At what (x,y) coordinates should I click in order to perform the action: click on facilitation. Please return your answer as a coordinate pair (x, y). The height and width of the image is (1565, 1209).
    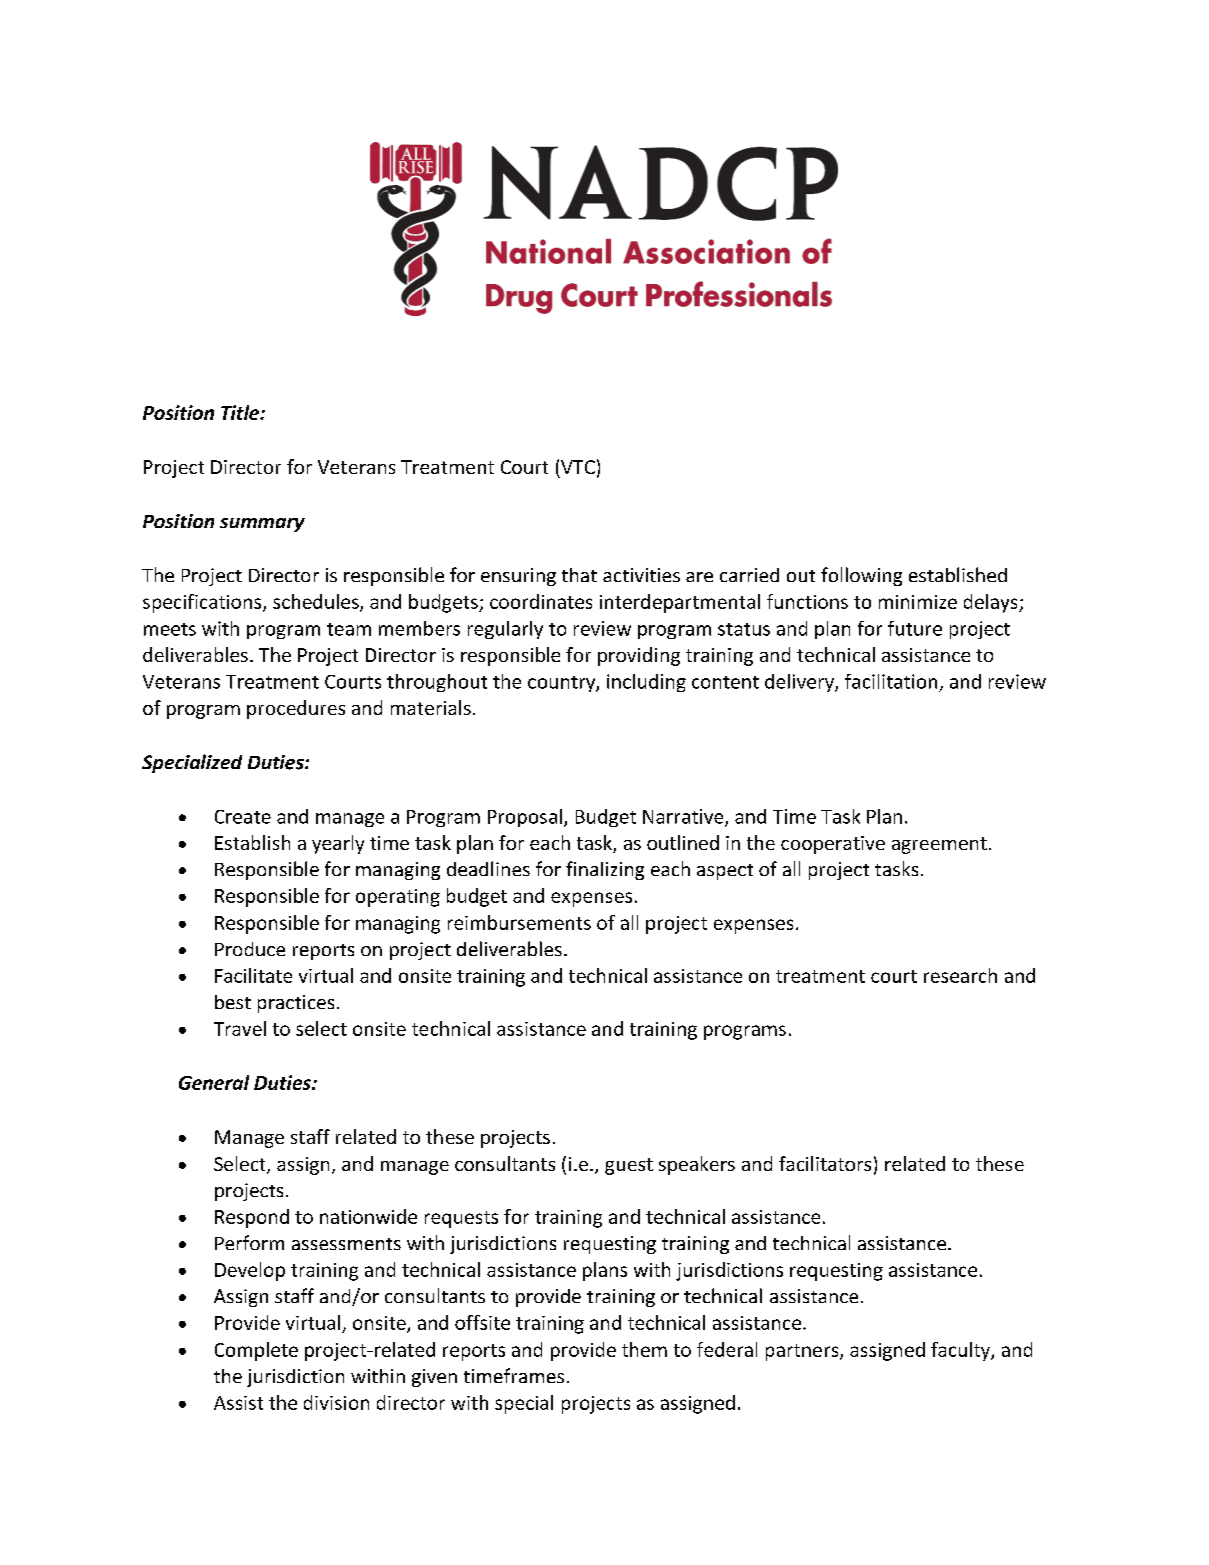
    Looking at the image, I should click on (891, 681).
